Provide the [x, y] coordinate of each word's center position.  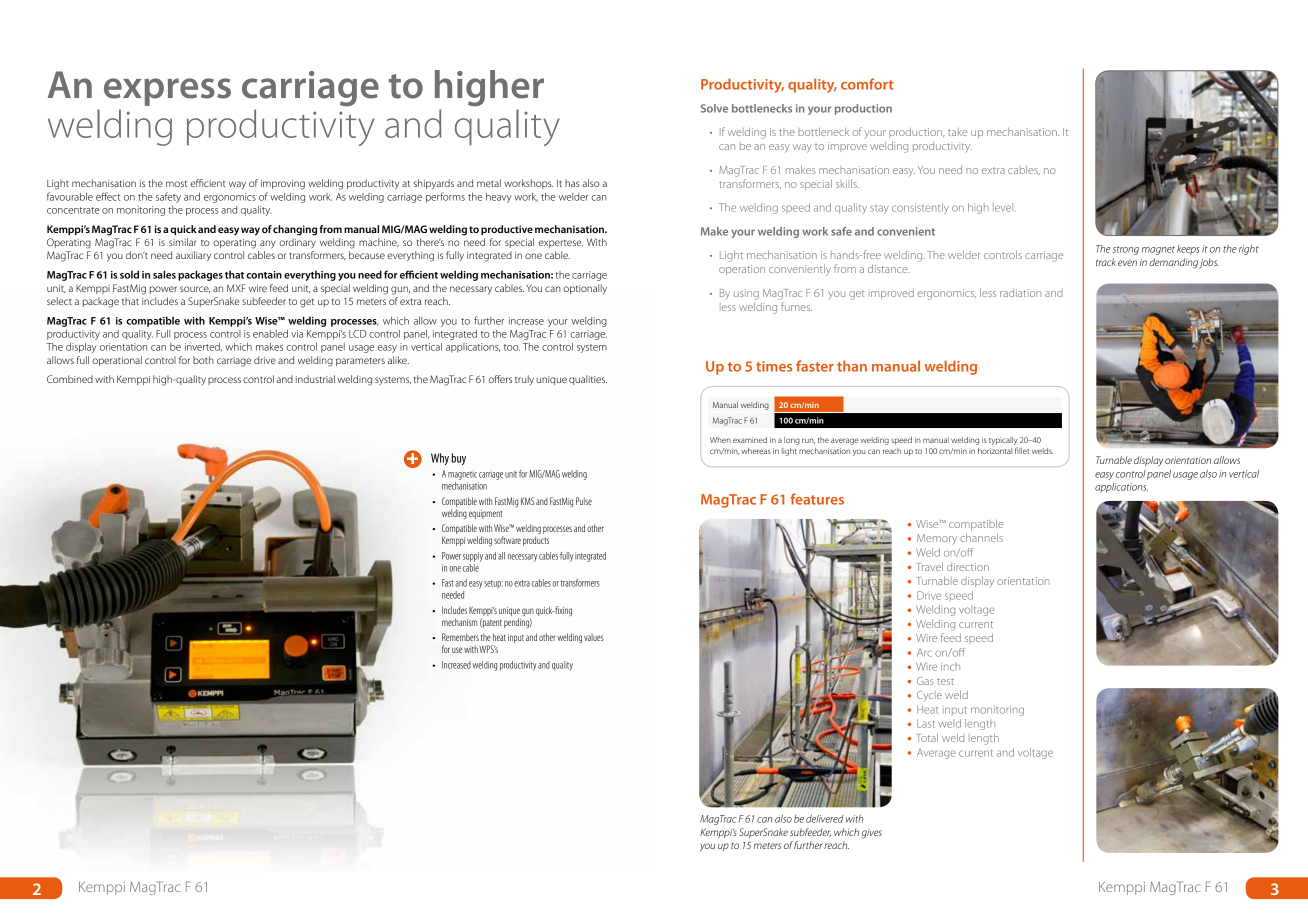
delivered [825, 819]
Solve [714, 108]
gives [872, 834]
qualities [588, 380]
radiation [1020, 293]
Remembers [460, 637]
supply [473, 557]
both [203, 360]
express [167, 92]
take [958, 132]
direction [968, 567]
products [536, 541]
